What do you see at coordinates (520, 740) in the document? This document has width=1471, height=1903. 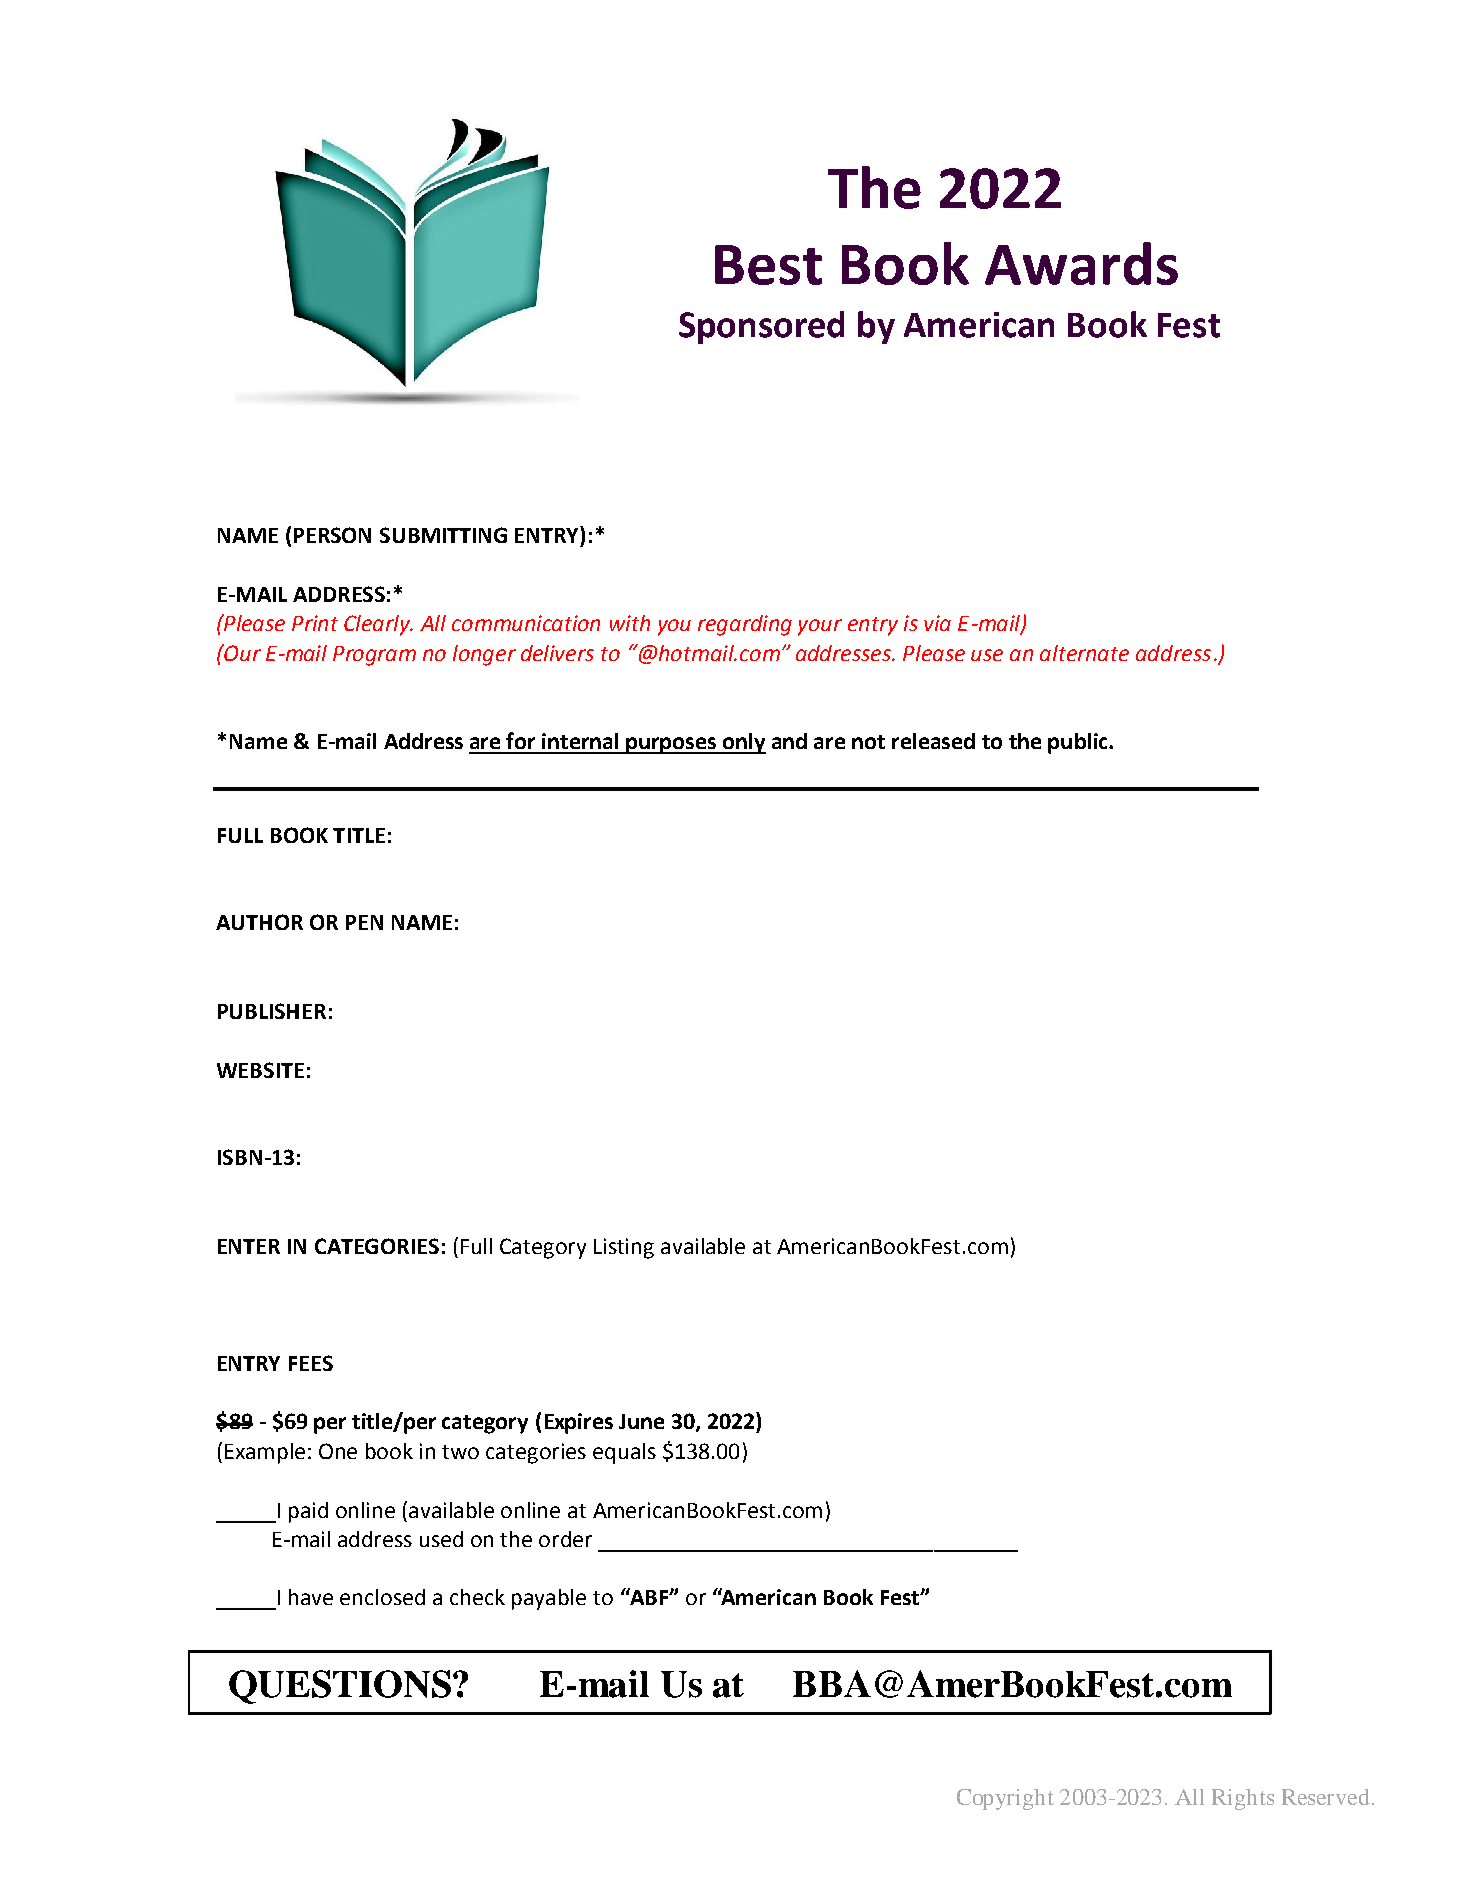 I see `for` at bounding box center [520, 740].
